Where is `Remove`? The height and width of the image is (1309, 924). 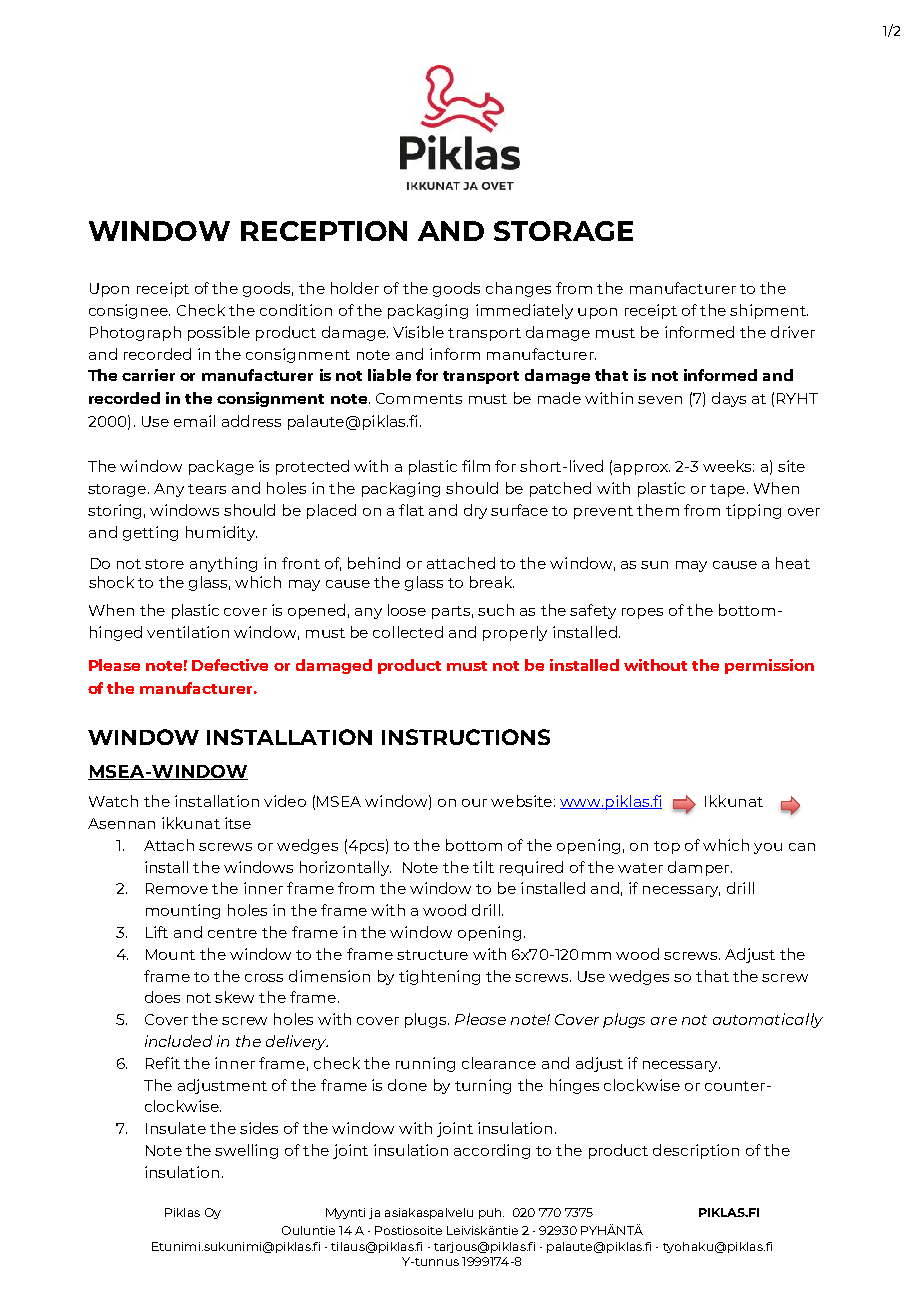 Remove is located at coordinates (177, 888).
